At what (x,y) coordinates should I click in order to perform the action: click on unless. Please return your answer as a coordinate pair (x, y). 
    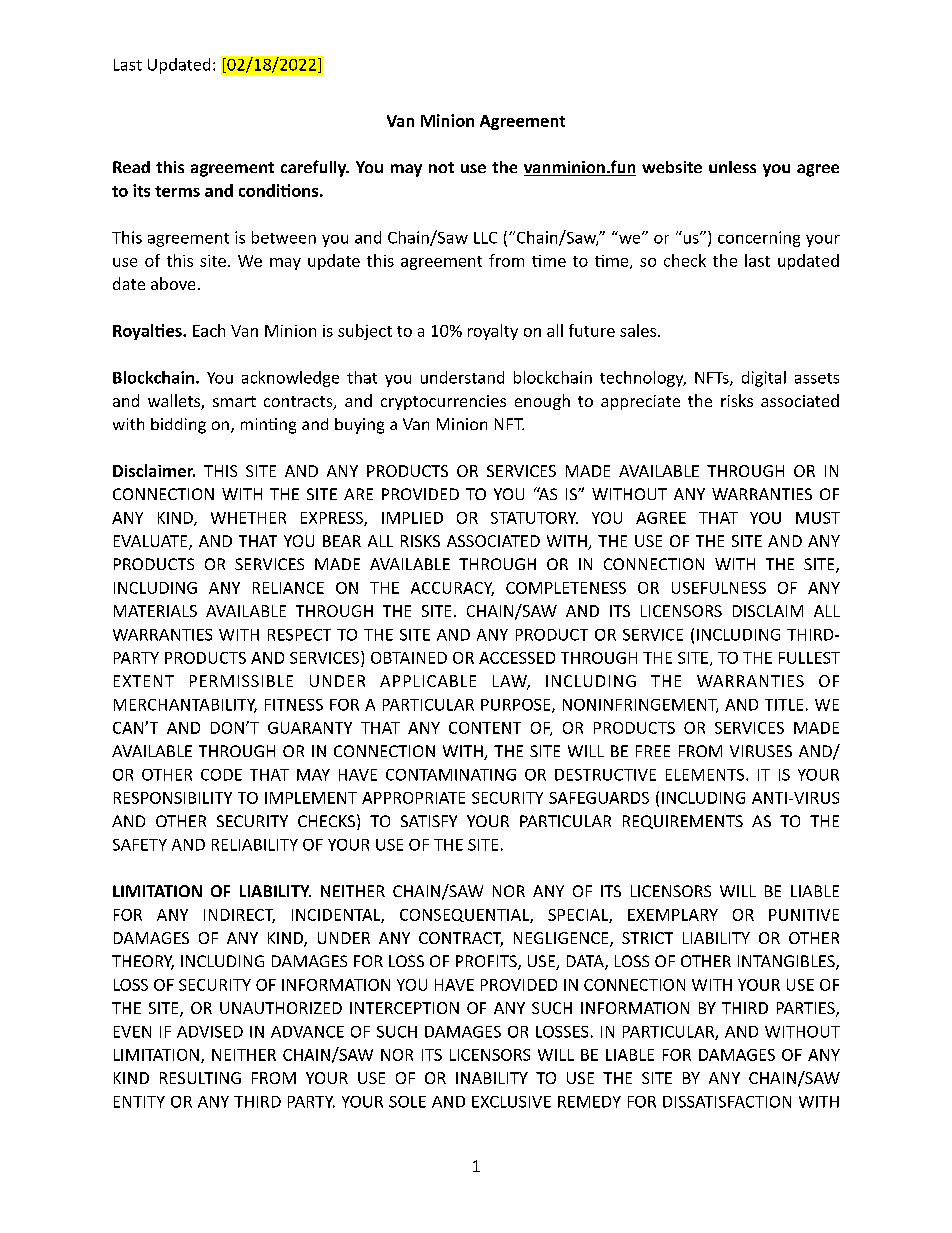
    Looking at the image, I should click on (732, 167).
